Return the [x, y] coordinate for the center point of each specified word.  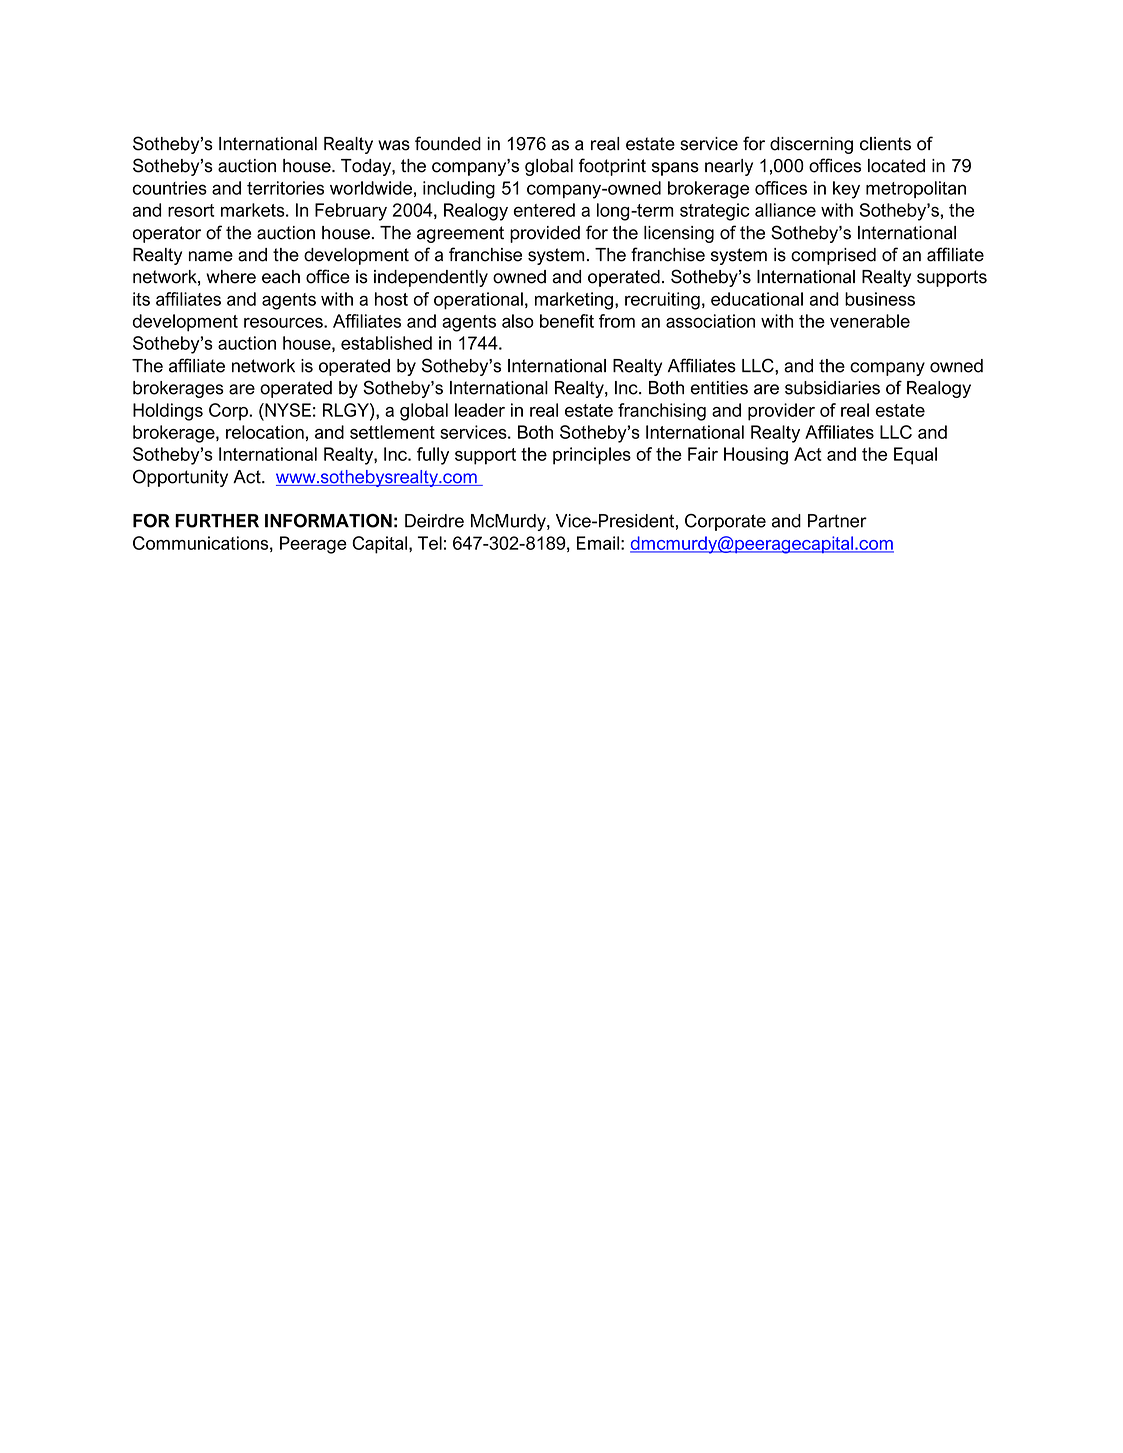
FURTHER [217, 521]
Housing [756, 456]
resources [284, 323]
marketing [574, 301]
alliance [785, 210]
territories [285, 188]
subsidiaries [832, 388]
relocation [265, 432]
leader [480, 410]
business [880, 299]
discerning [811, 145]
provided [545, 234]
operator [167, 234]
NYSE [287, 410]
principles [592, 456]
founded [448, 143]
